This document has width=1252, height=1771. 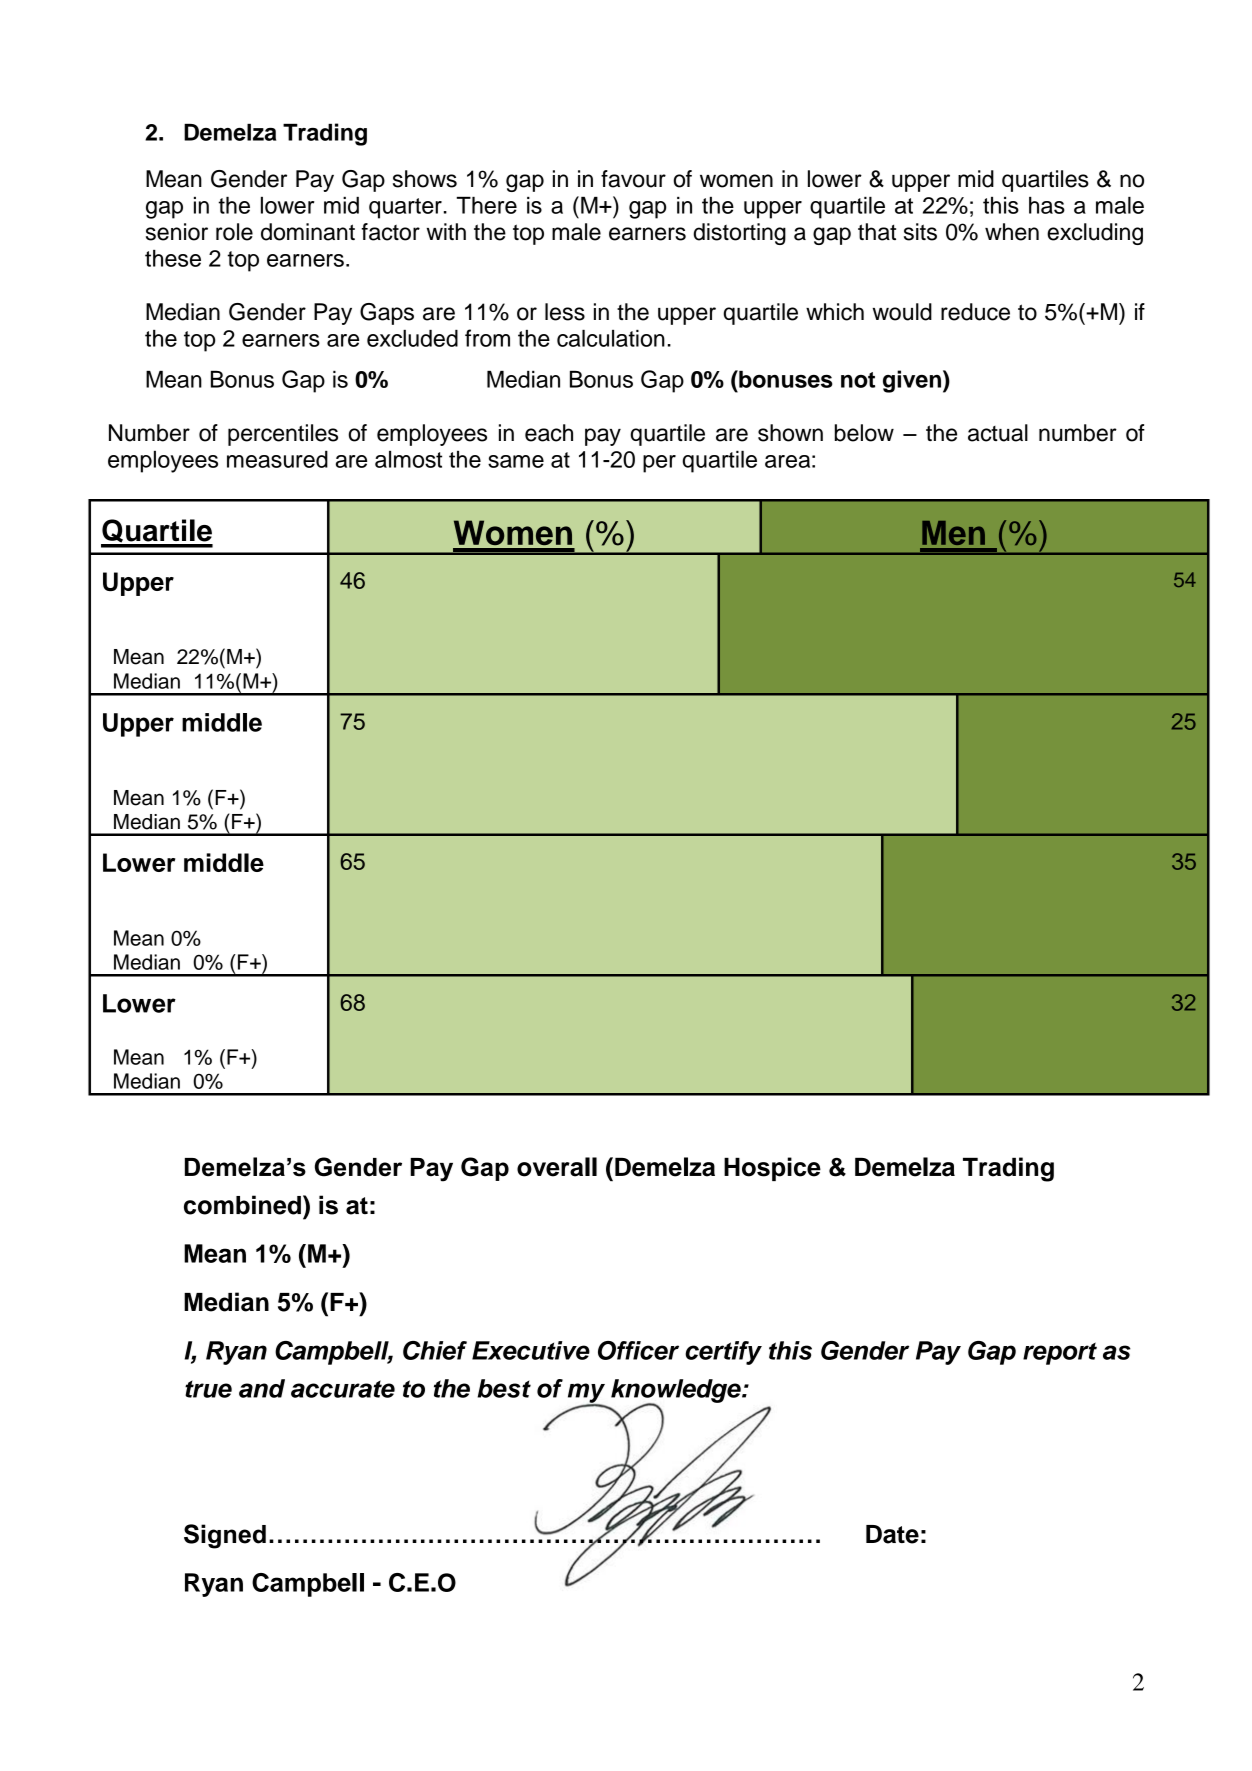 I want to click on combined, so click(x=242, y=1205).
